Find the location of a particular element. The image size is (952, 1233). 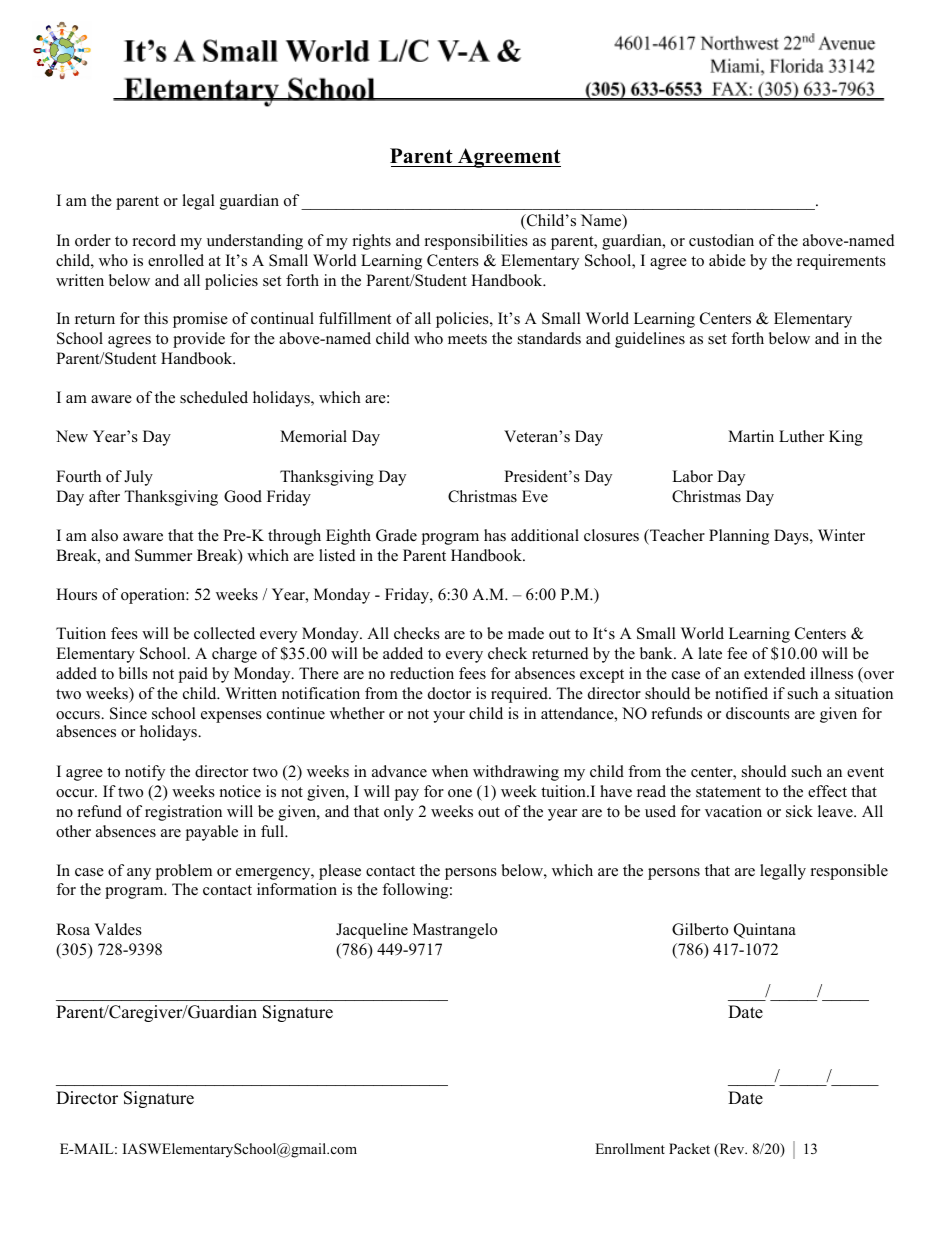

enrolled is located at coordinates (176, 260).
